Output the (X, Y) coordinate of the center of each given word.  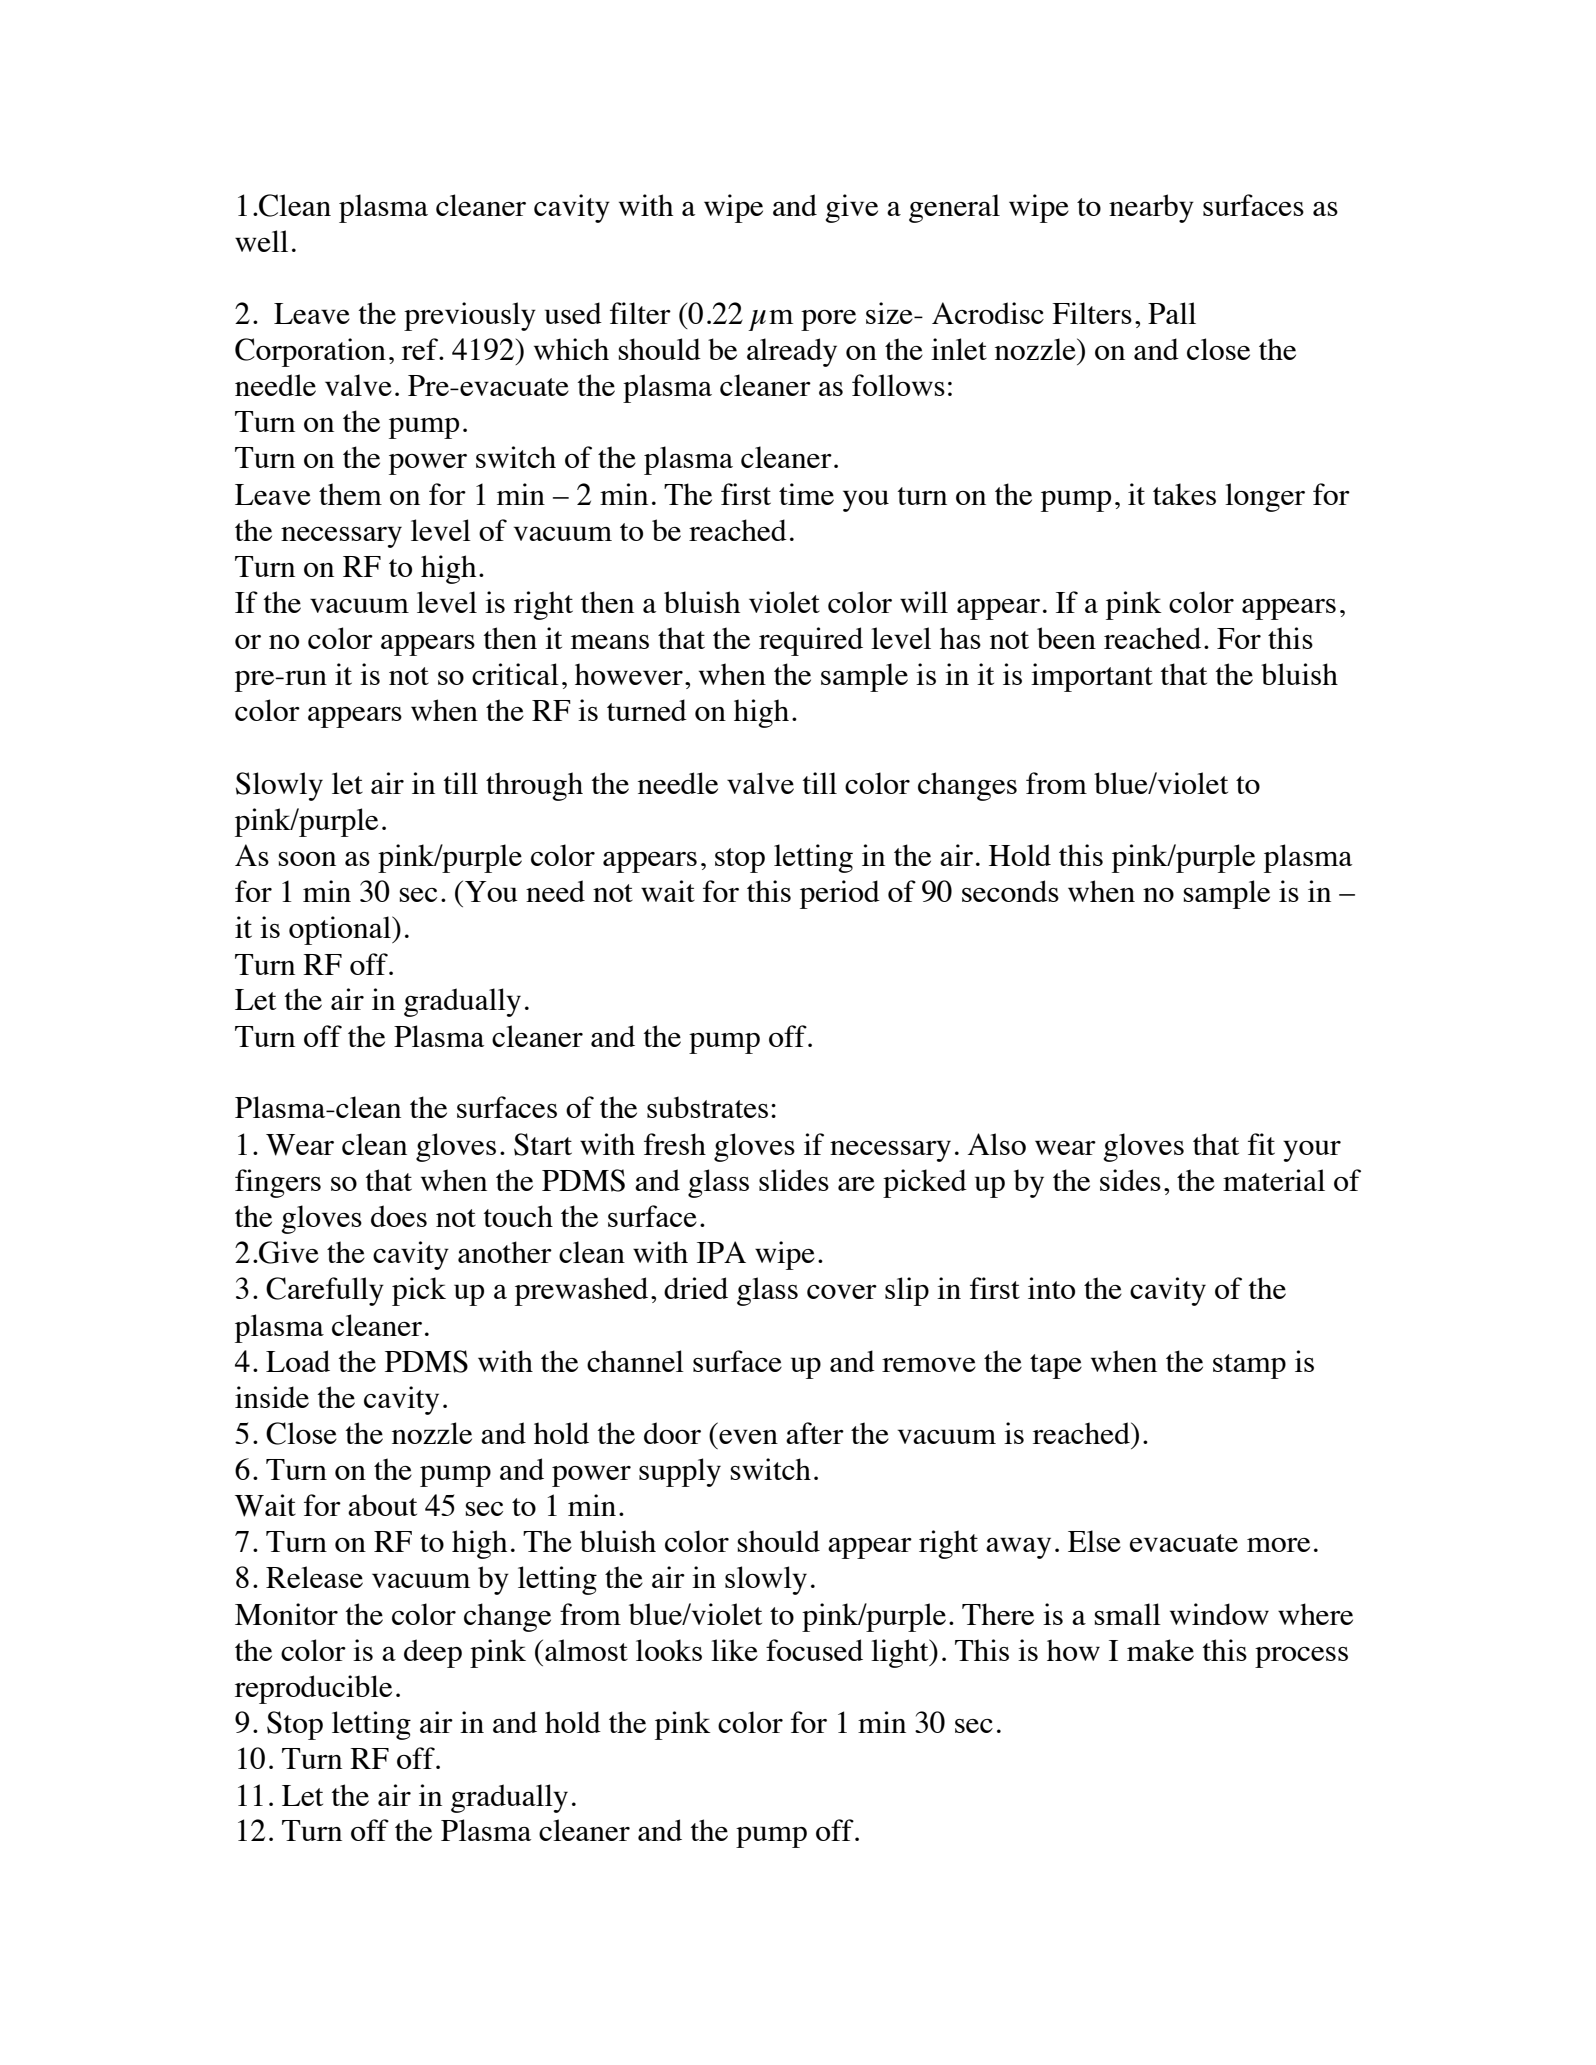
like (734, 1650)
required (811, 641)
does (399, 1216)
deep (433, 1653)
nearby (1151, 208)
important (1092, 677)
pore (828, 320)
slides (794, 1180)
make (1160, 1650)
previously (470, 316)
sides (1130, 1180)
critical (515, 674)
